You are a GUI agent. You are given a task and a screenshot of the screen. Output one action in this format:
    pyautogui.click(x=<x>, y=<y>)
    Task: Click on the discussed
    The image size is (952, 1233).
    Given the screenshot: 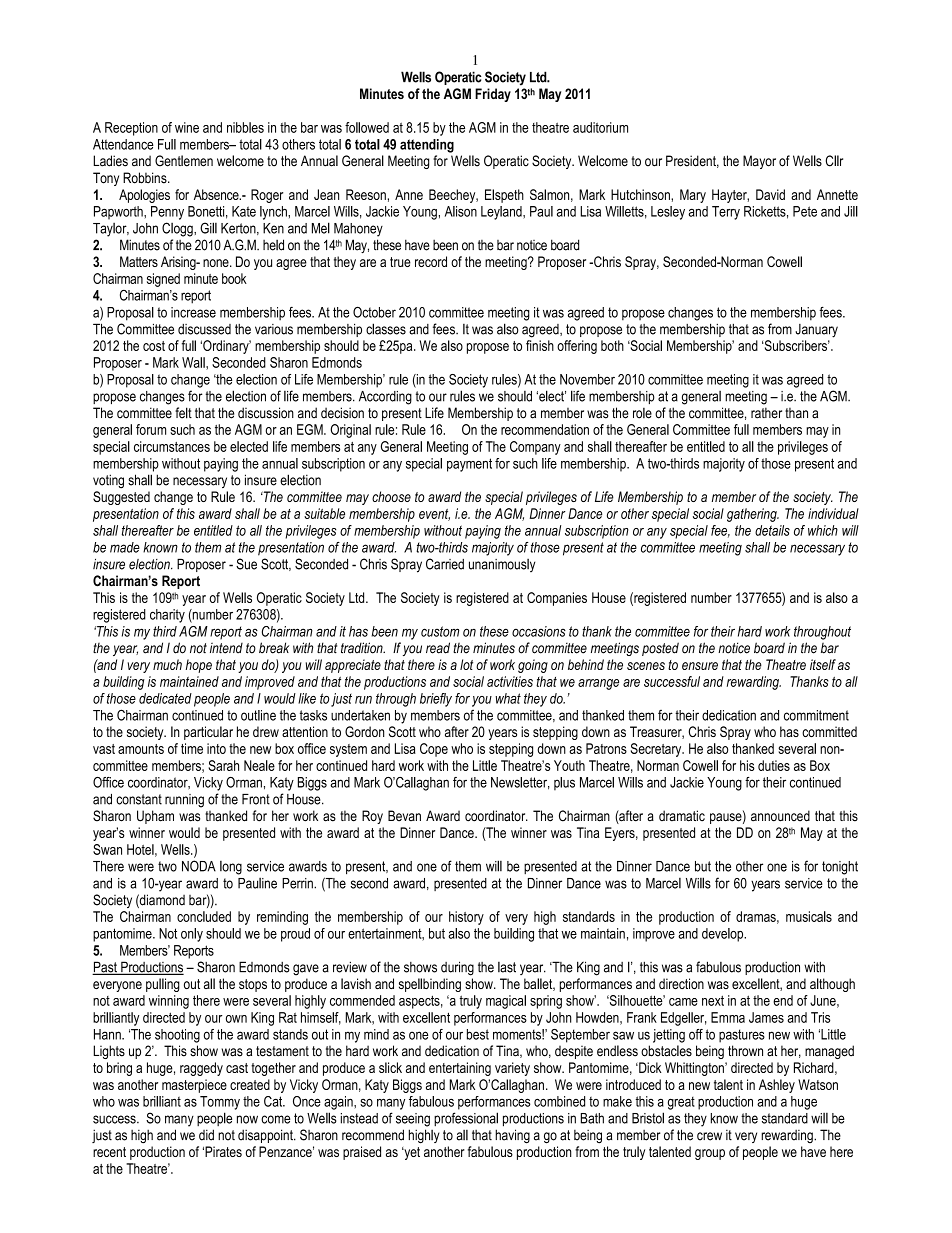 What is the action you would take?
    pyautogui.click(x=204, y=329)
